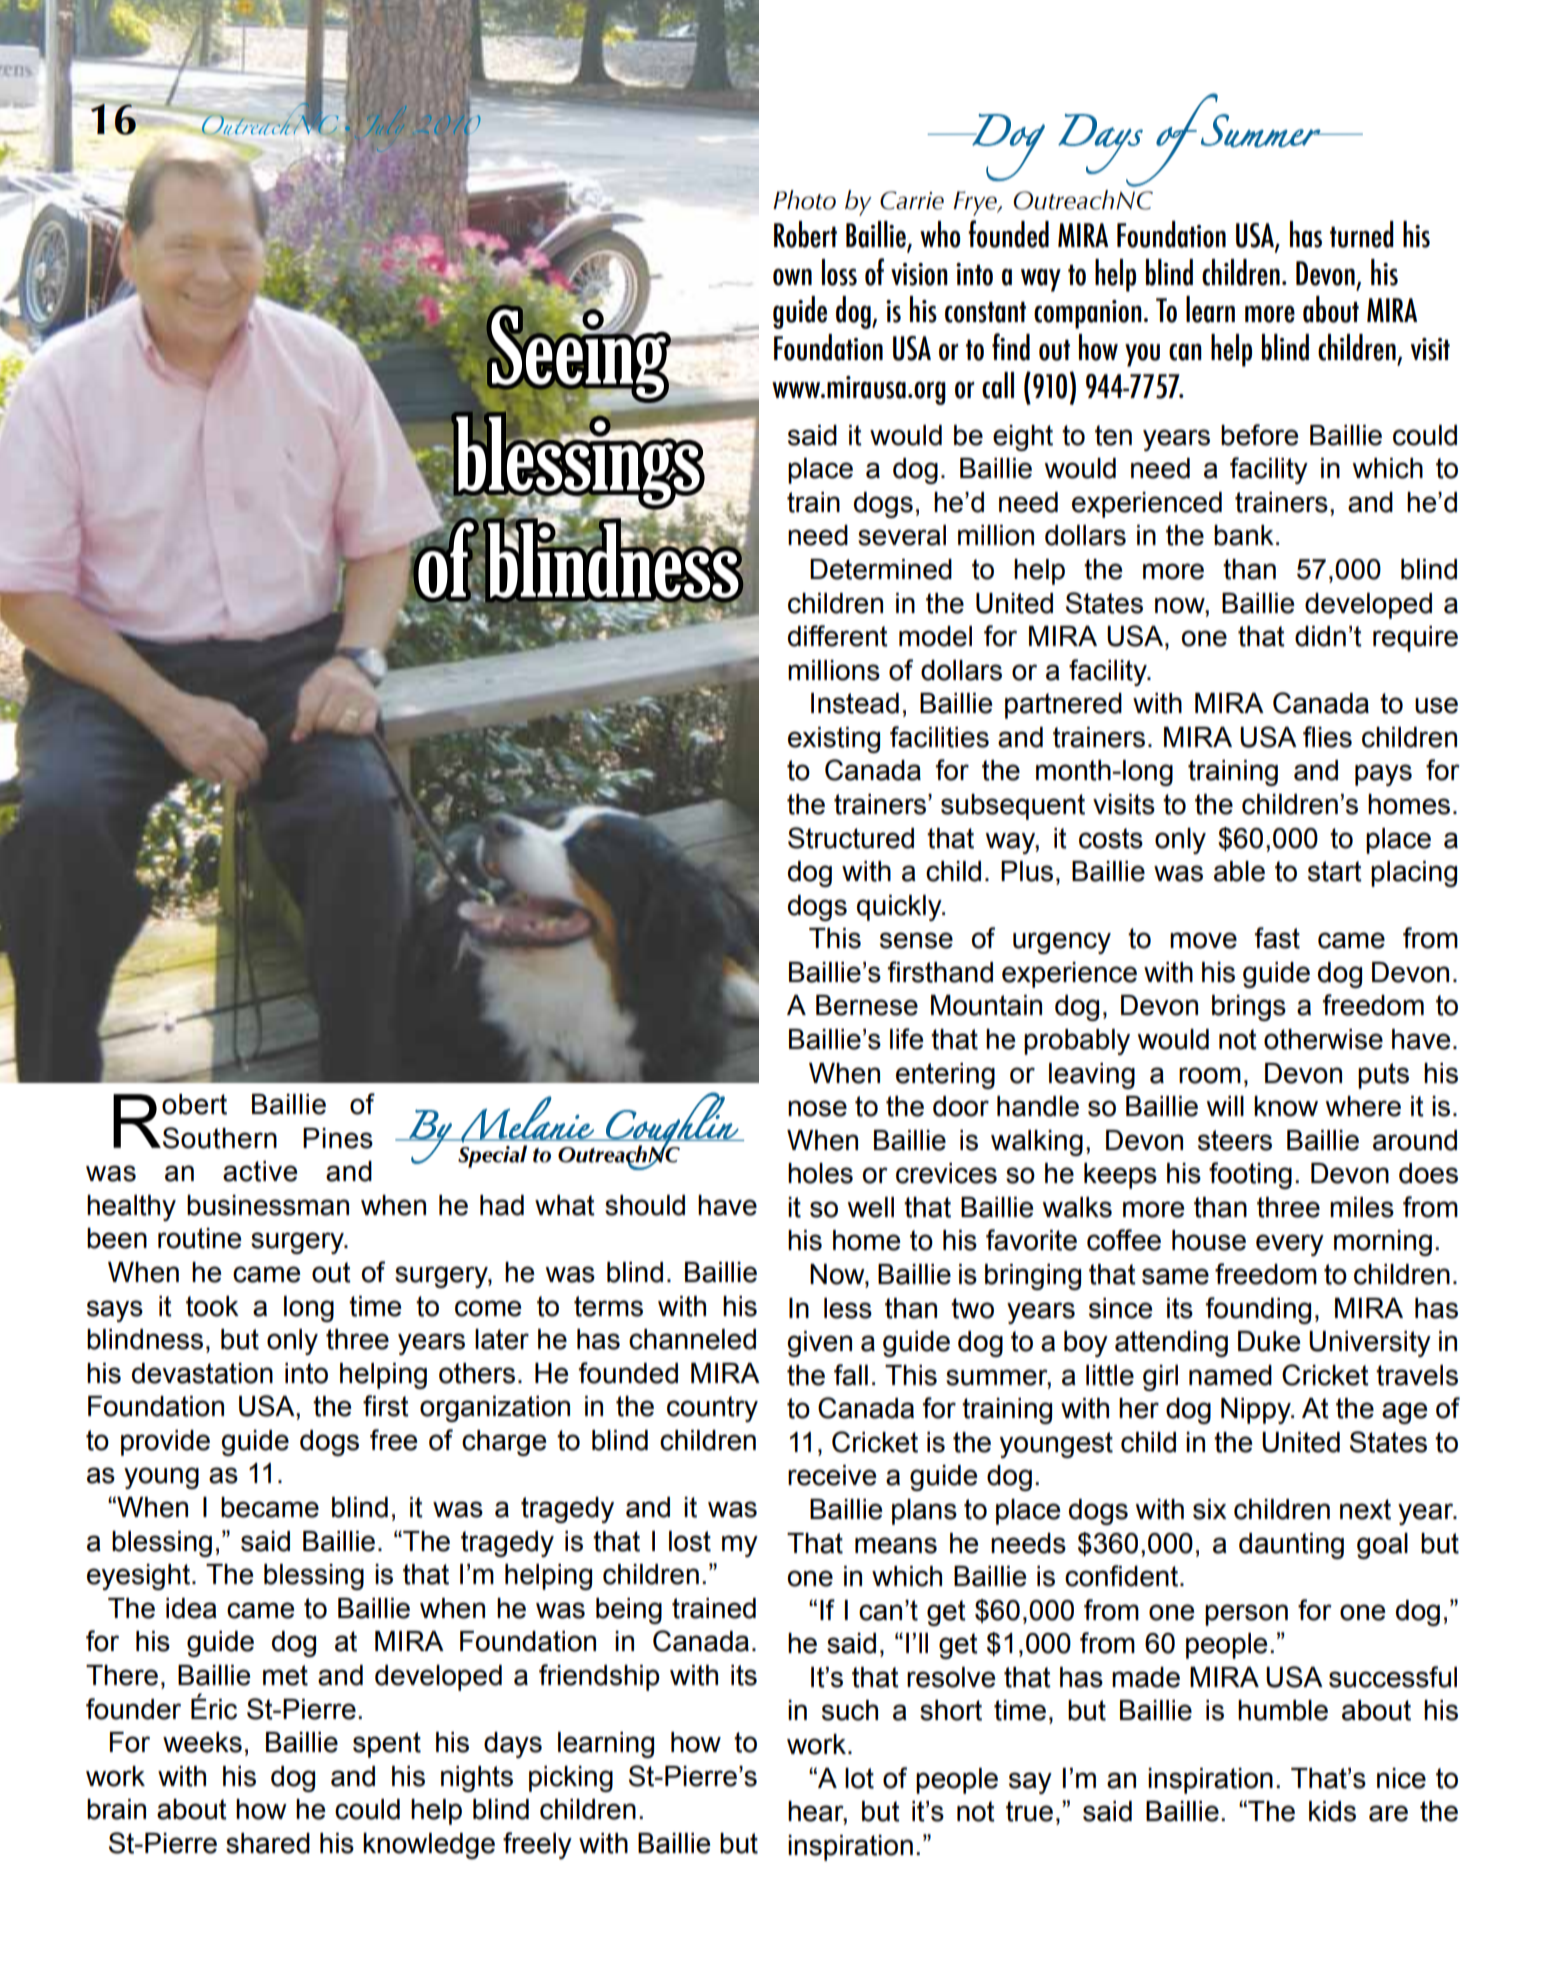 The height and width of the image is (1962, 1548). I want to click on kids, so click(1332, 1811).
